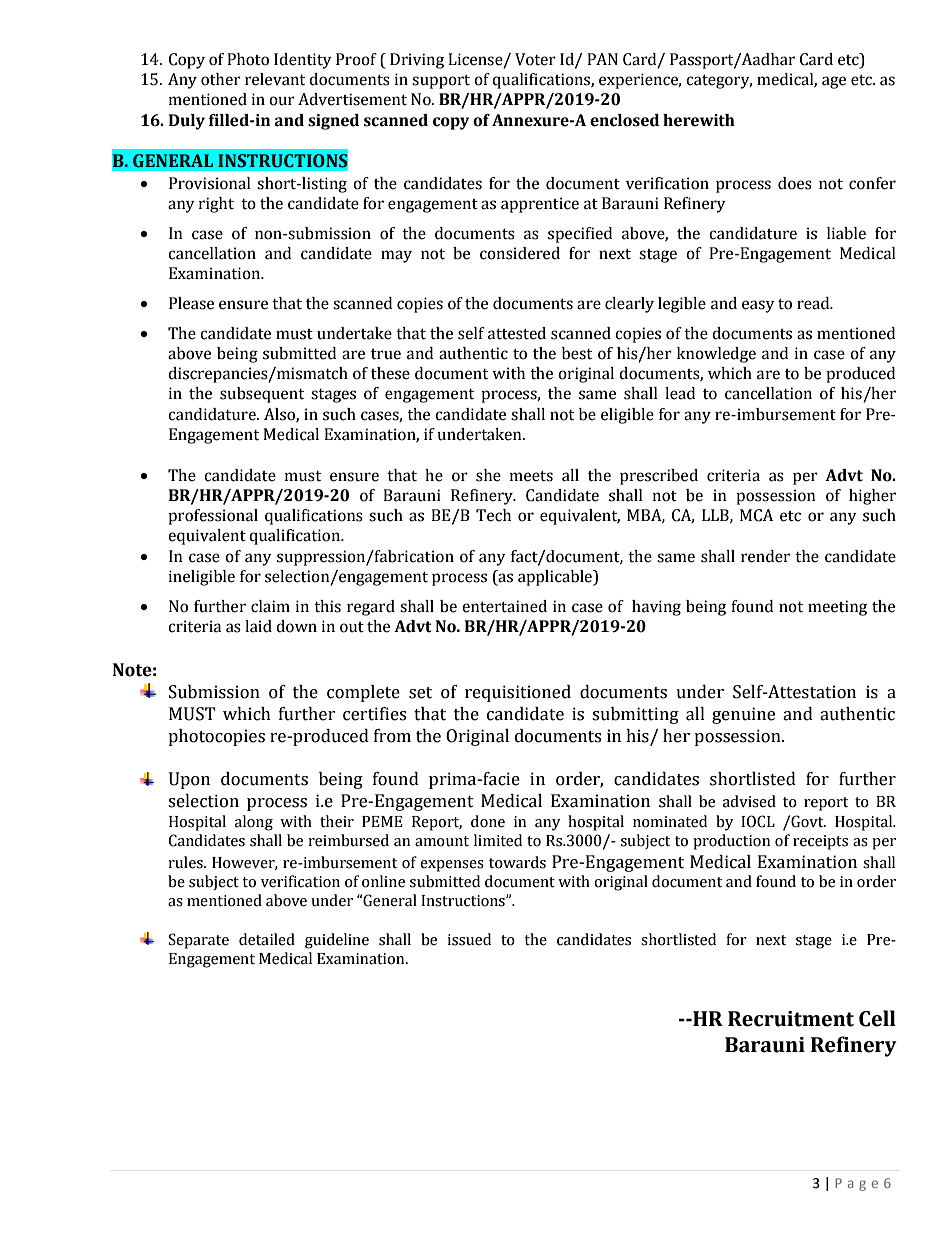  I want to click on relevant, so click(275, 79).
